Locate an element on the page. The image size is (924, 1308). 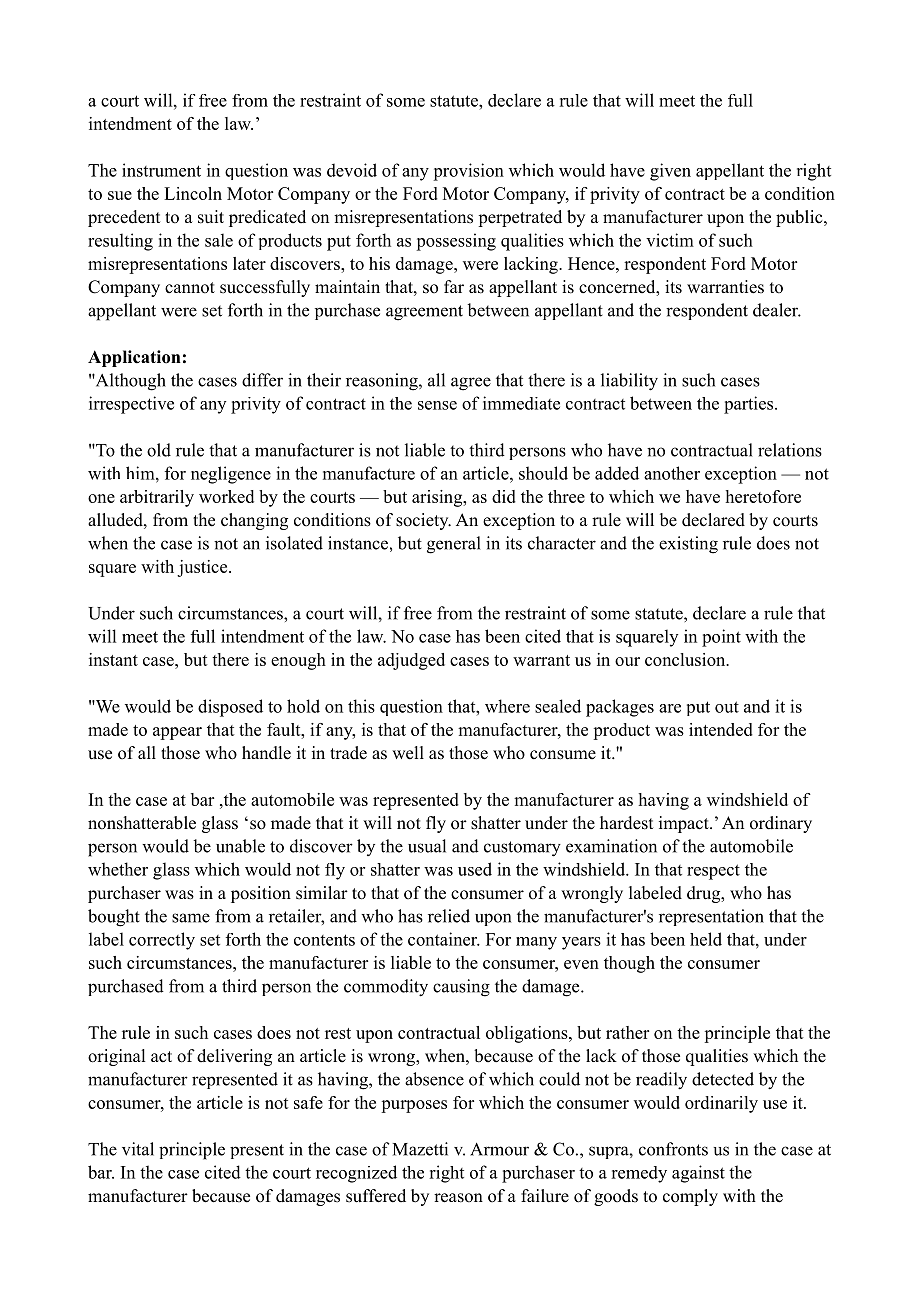
against is located at coordinates (698, 1174).
